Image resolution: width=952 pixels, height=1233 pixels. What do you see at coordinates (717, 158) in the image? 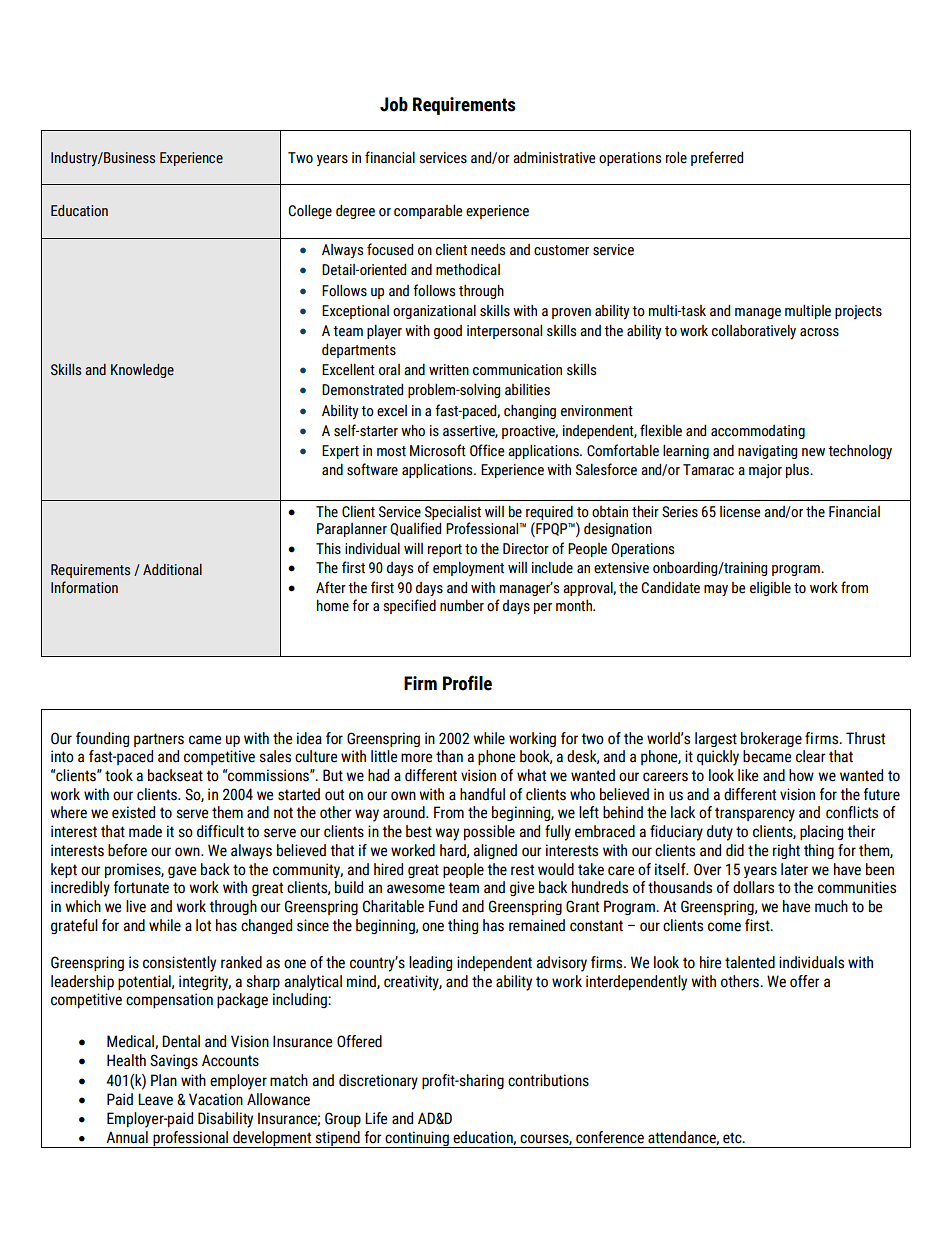
I see `preferred` at bounding box center [717, 158].
